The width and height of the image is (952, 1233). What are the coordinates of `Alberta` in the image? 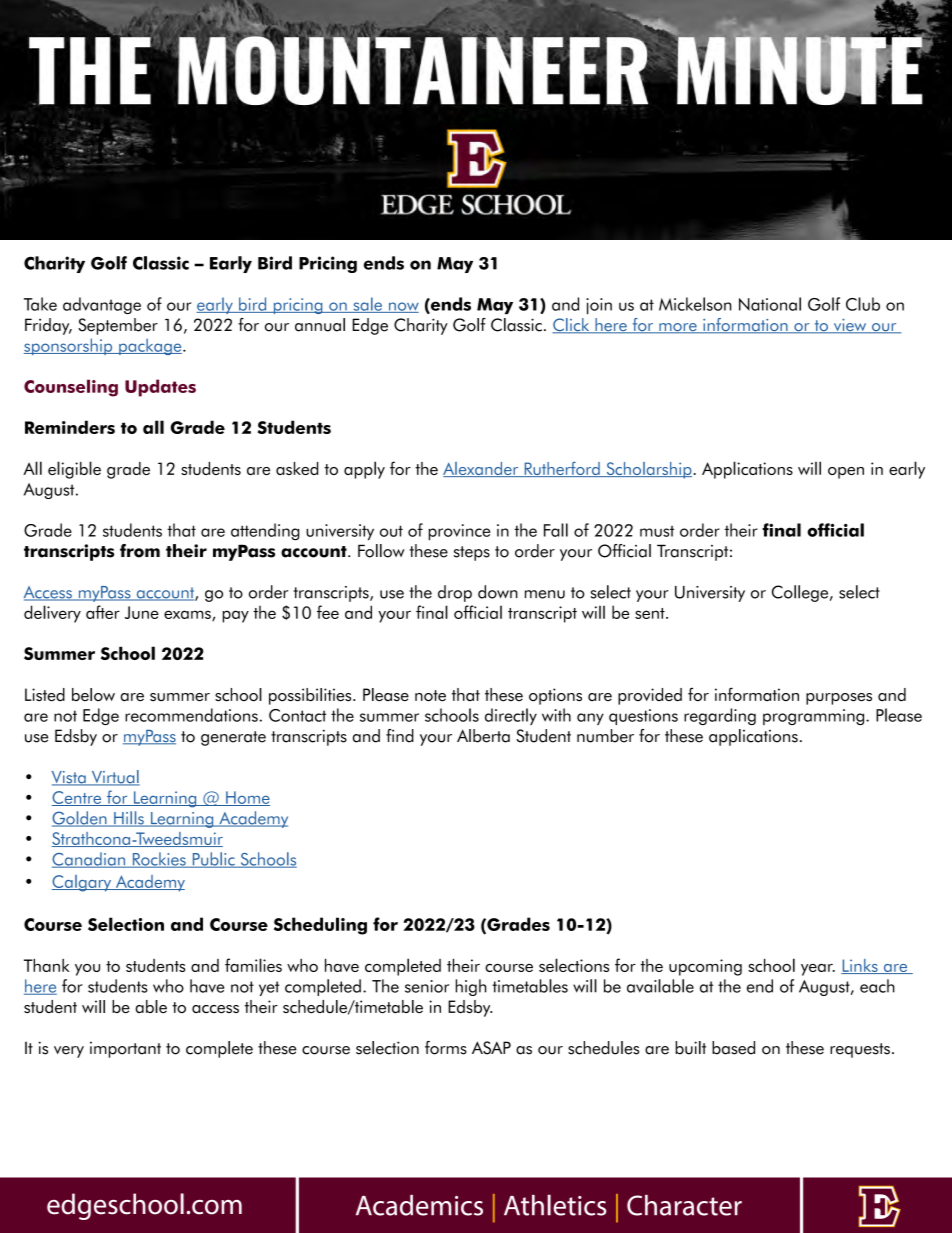 It's located at (483, 736).
